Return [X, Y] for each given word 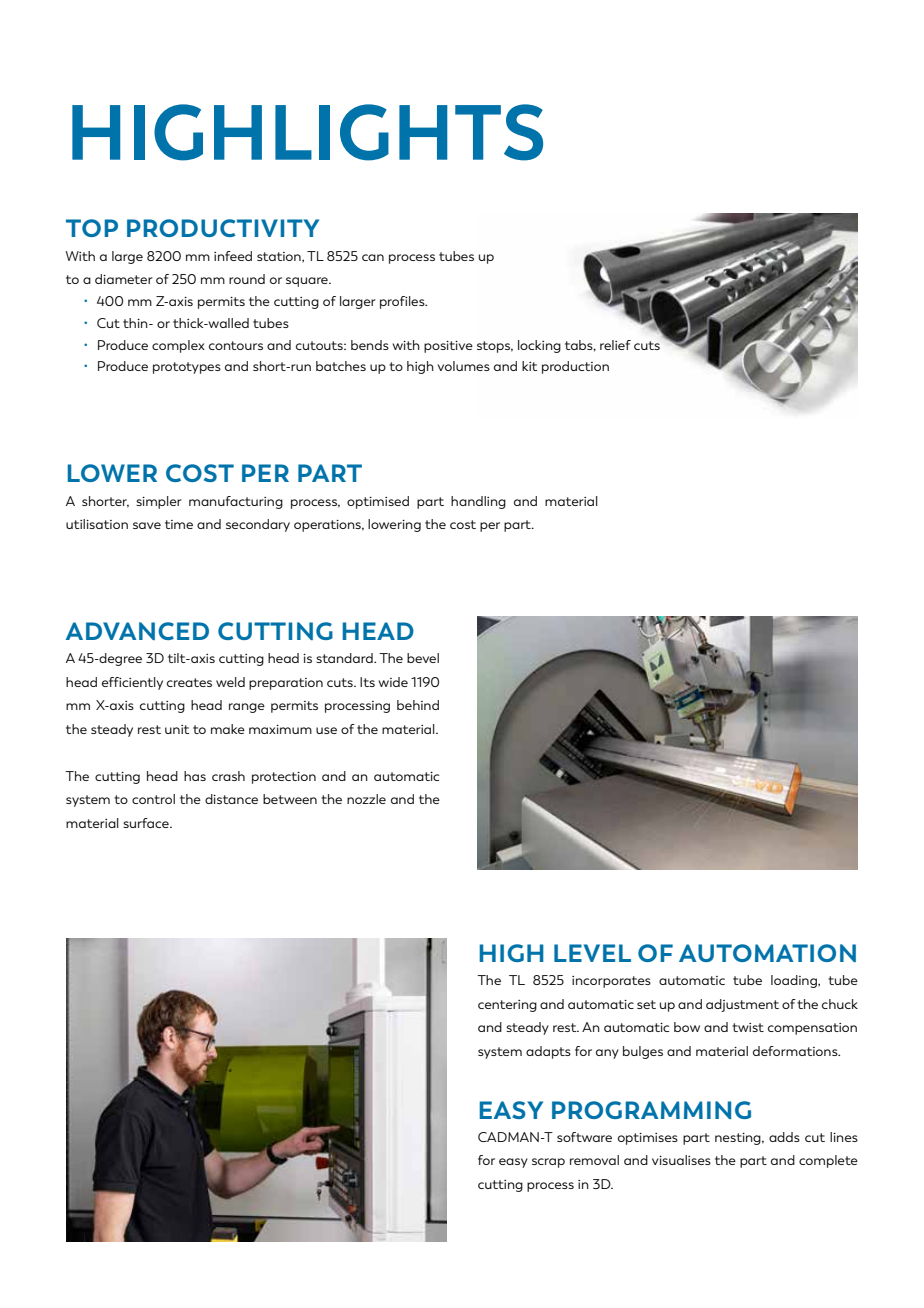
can [373, 257]
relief [615, 345]
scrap [548, 1163]
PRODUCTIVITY [223, 228]
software [584, 1137]
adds [784, 1137]
